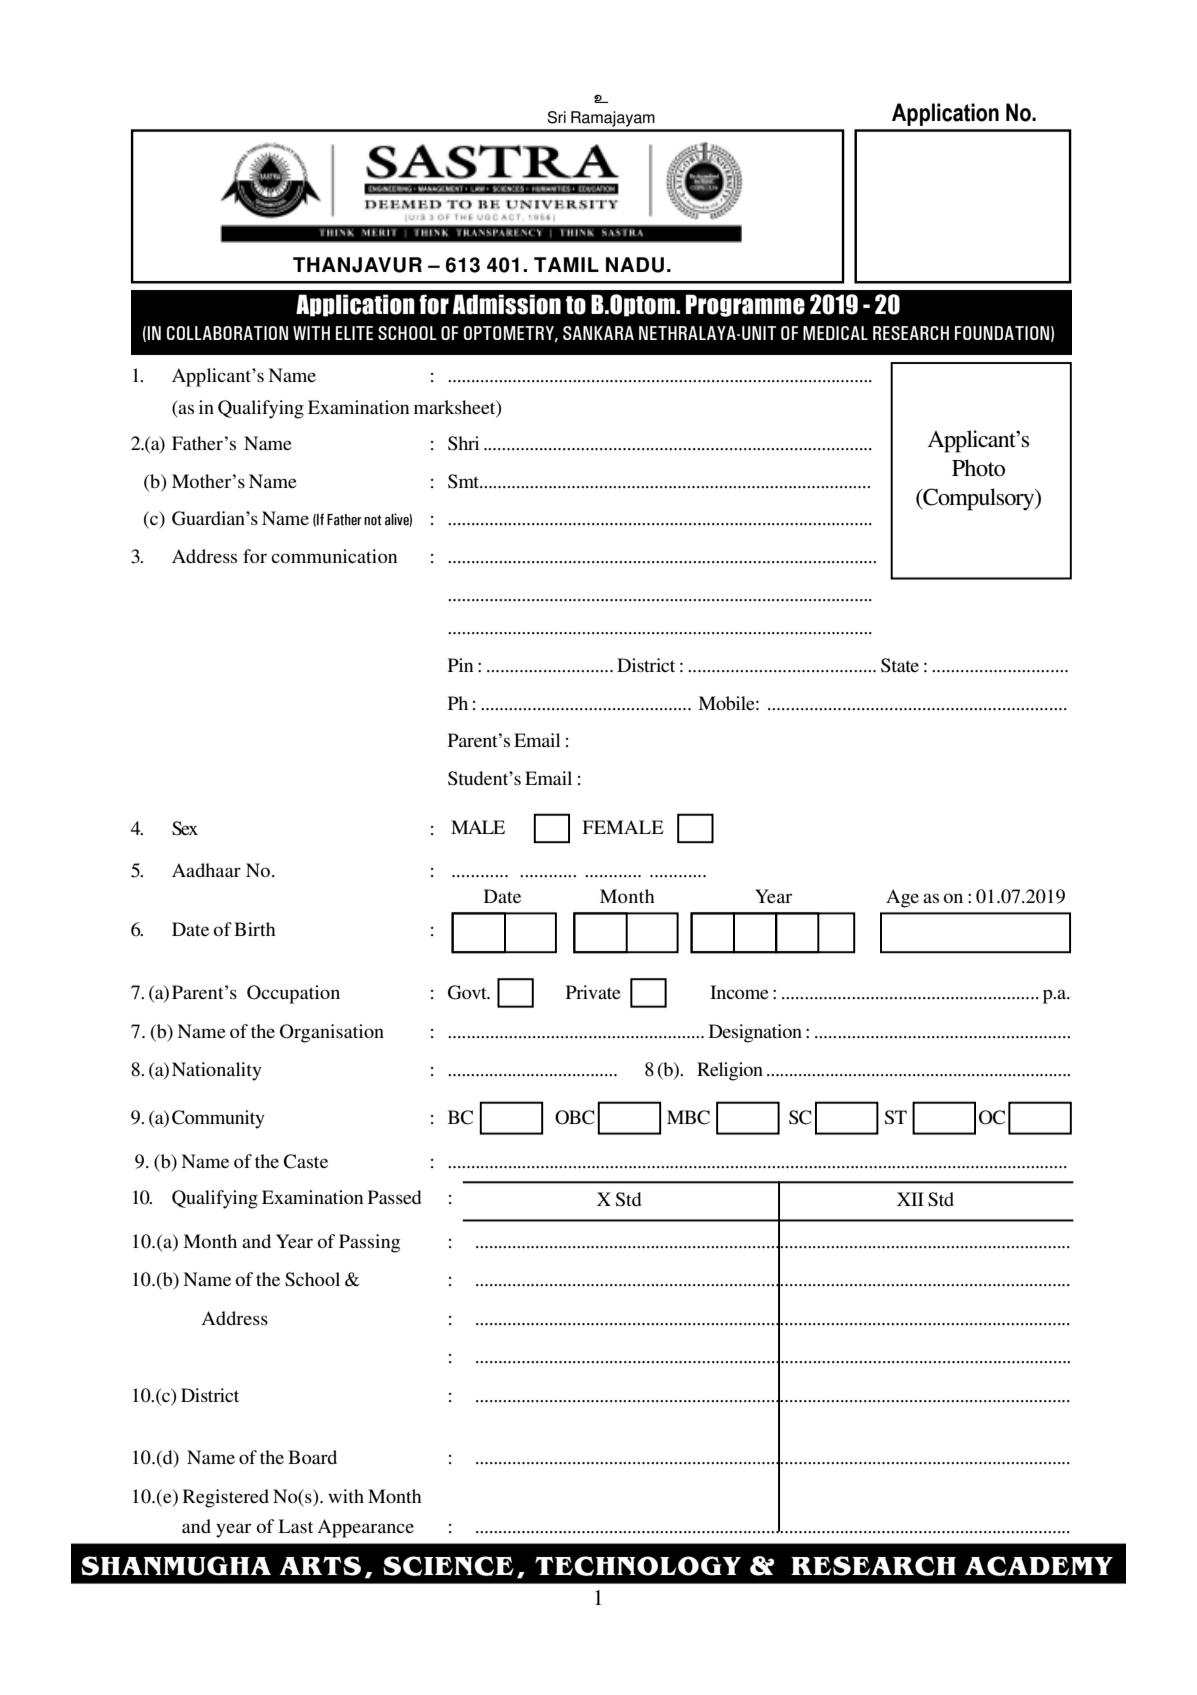 Image resolution: width=1197 pixels, height=1695 pixels. What do you see at coordinates (835, 333) in the image?
I see `MEDICAL` at bounding box center [835, 333].
